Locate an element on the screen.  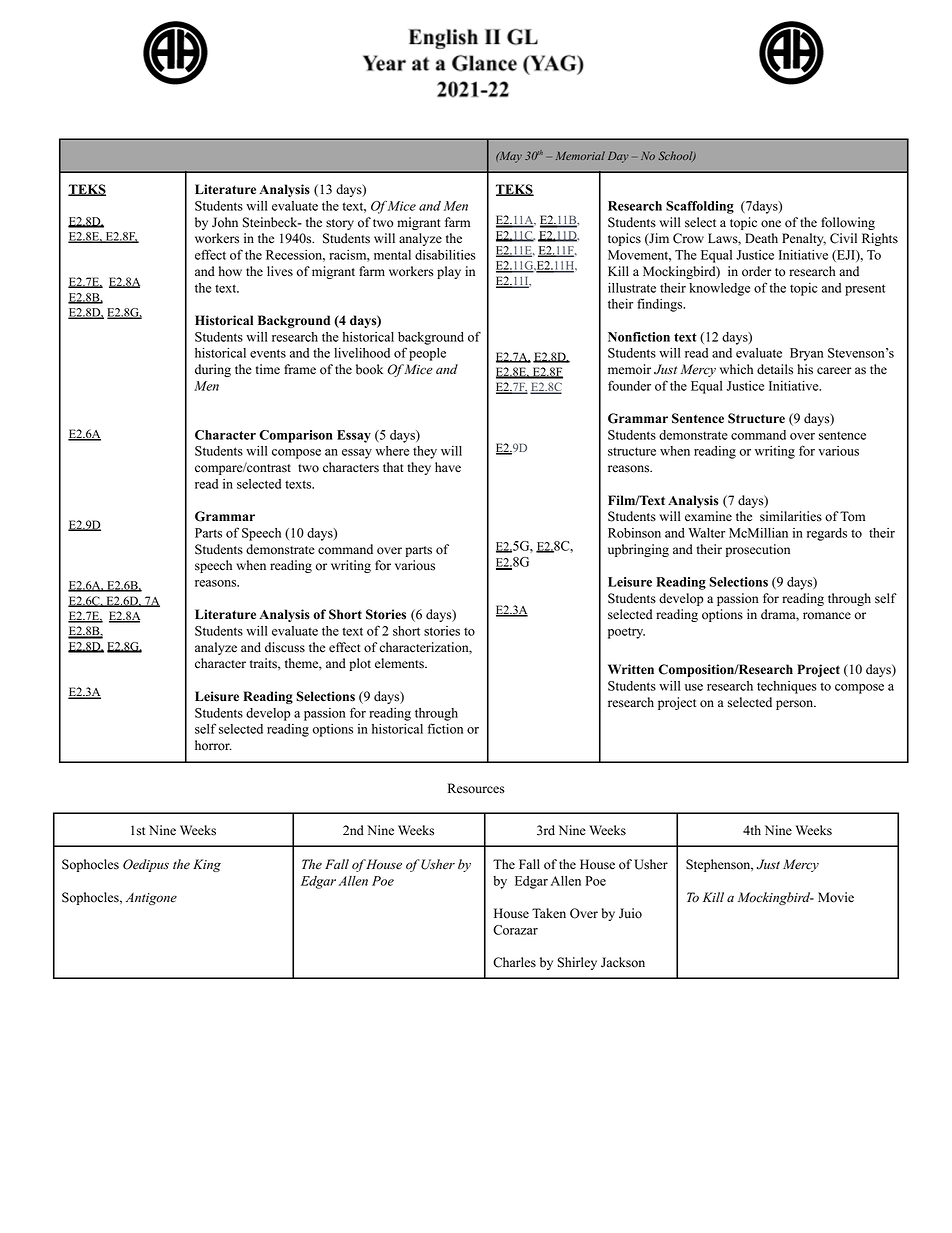
prosecution is located at coordinates (758, 550).
